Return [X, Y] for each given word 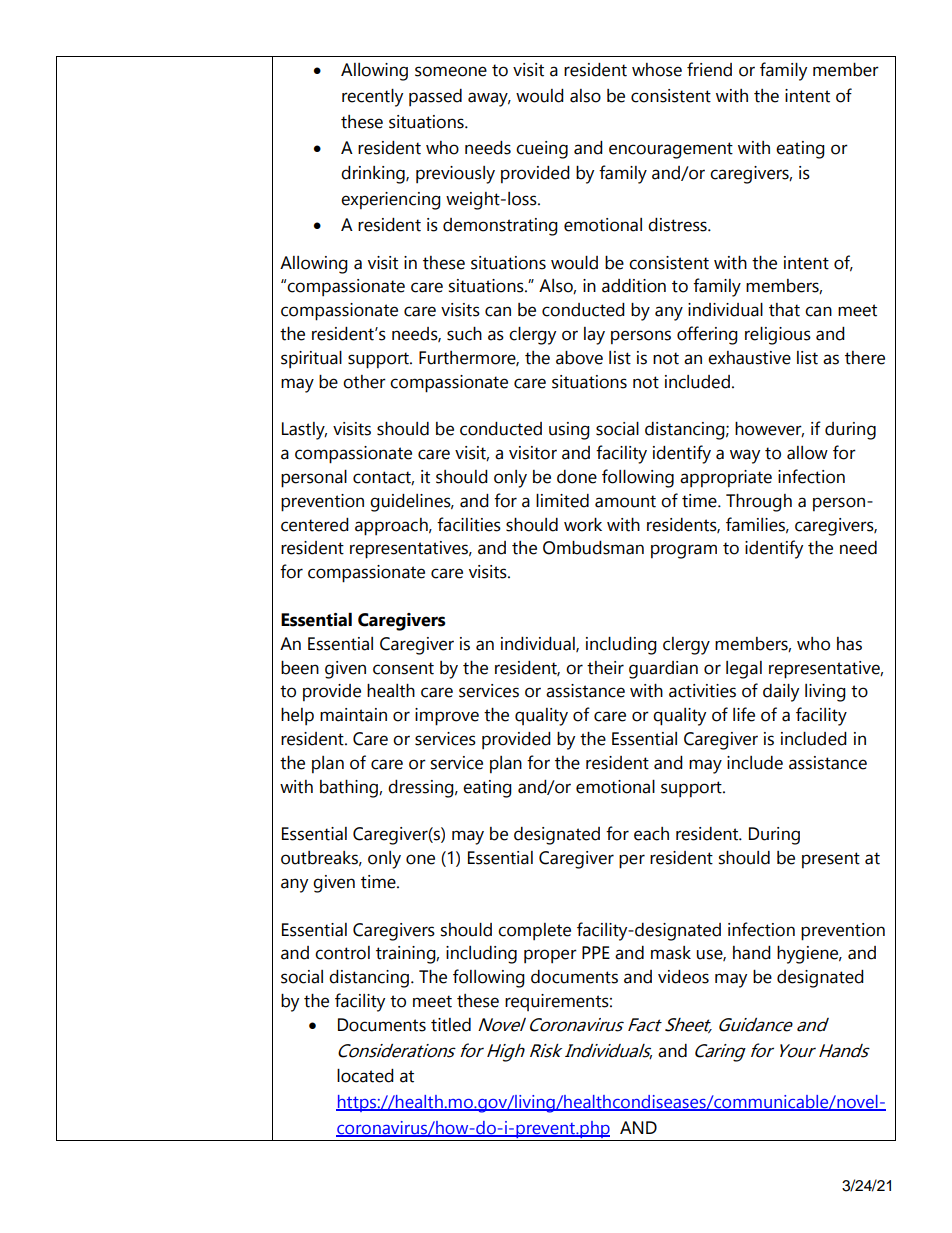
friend [709, 69]
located [365, 1076]
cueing [542, 150]
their [605, 668]
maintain [353, 715]
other [364, 382]
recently [372, 98]
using [569, 431]
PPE [596, 952]
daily [781, 693]
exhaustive [749, 358]
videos [683, 977]
